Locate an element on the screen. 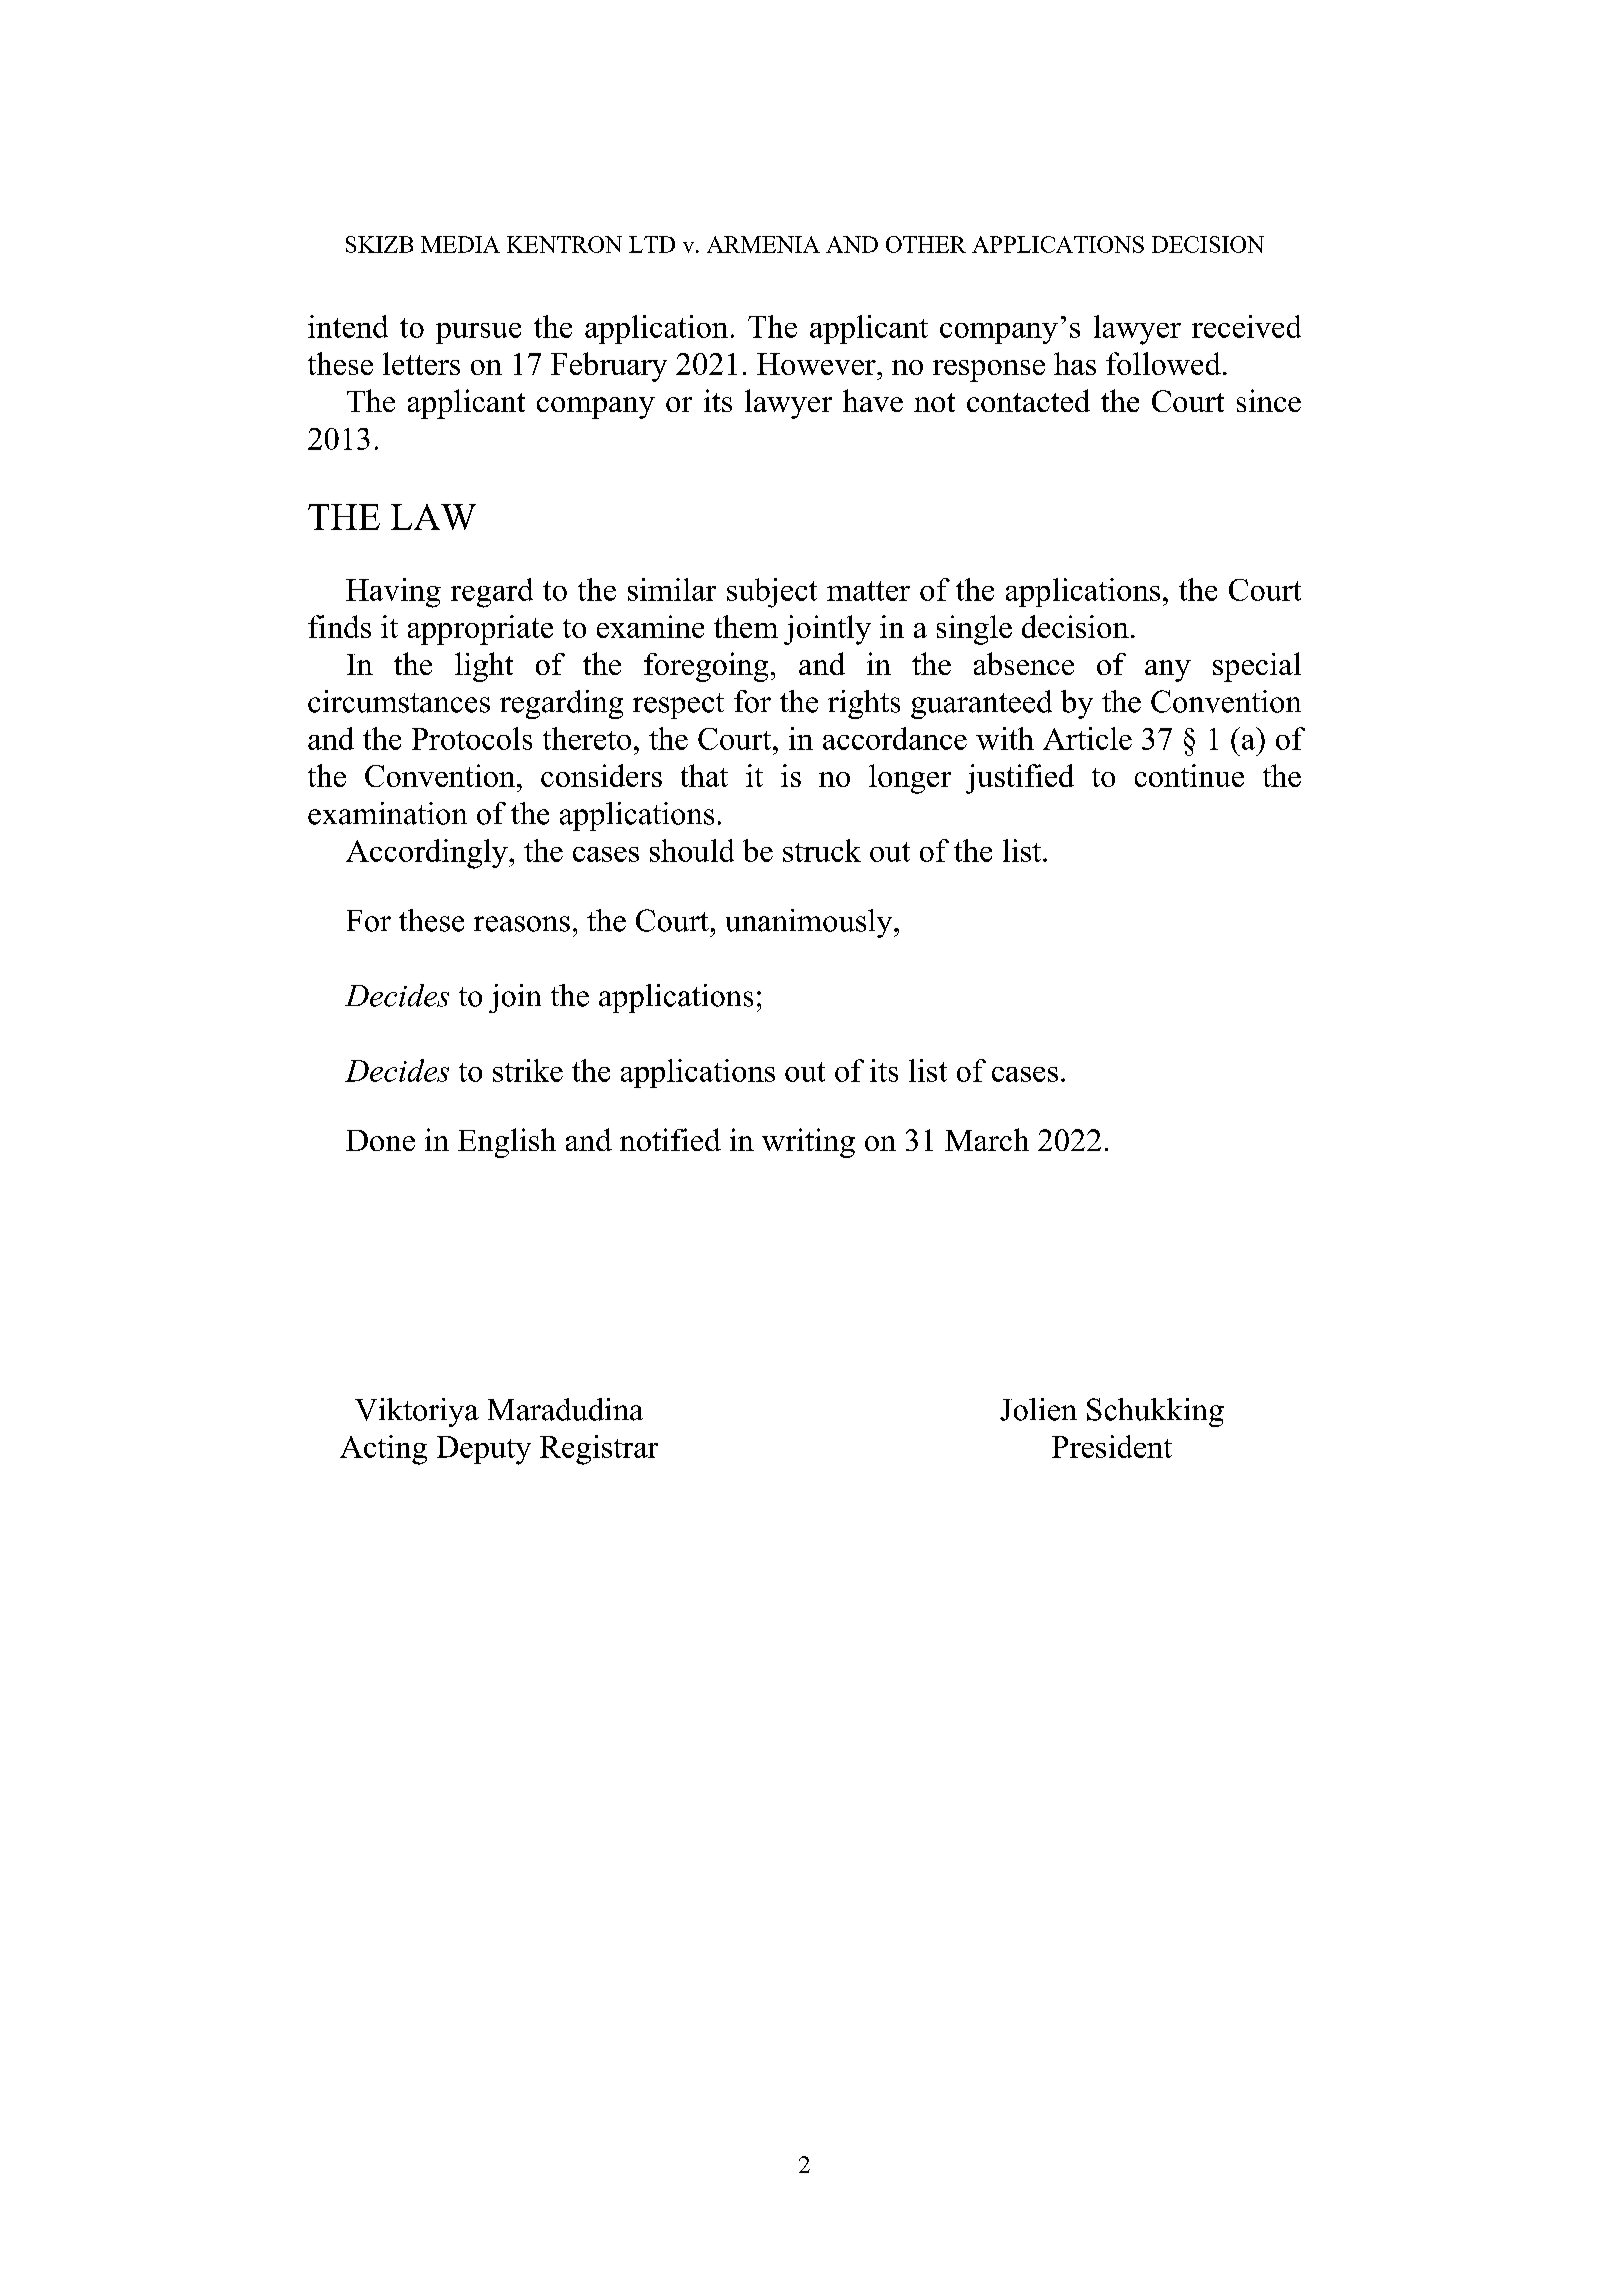 Image resolution: width=1609 pixels, height=2275 pixels. received is located at coordinates (1246, 326).
